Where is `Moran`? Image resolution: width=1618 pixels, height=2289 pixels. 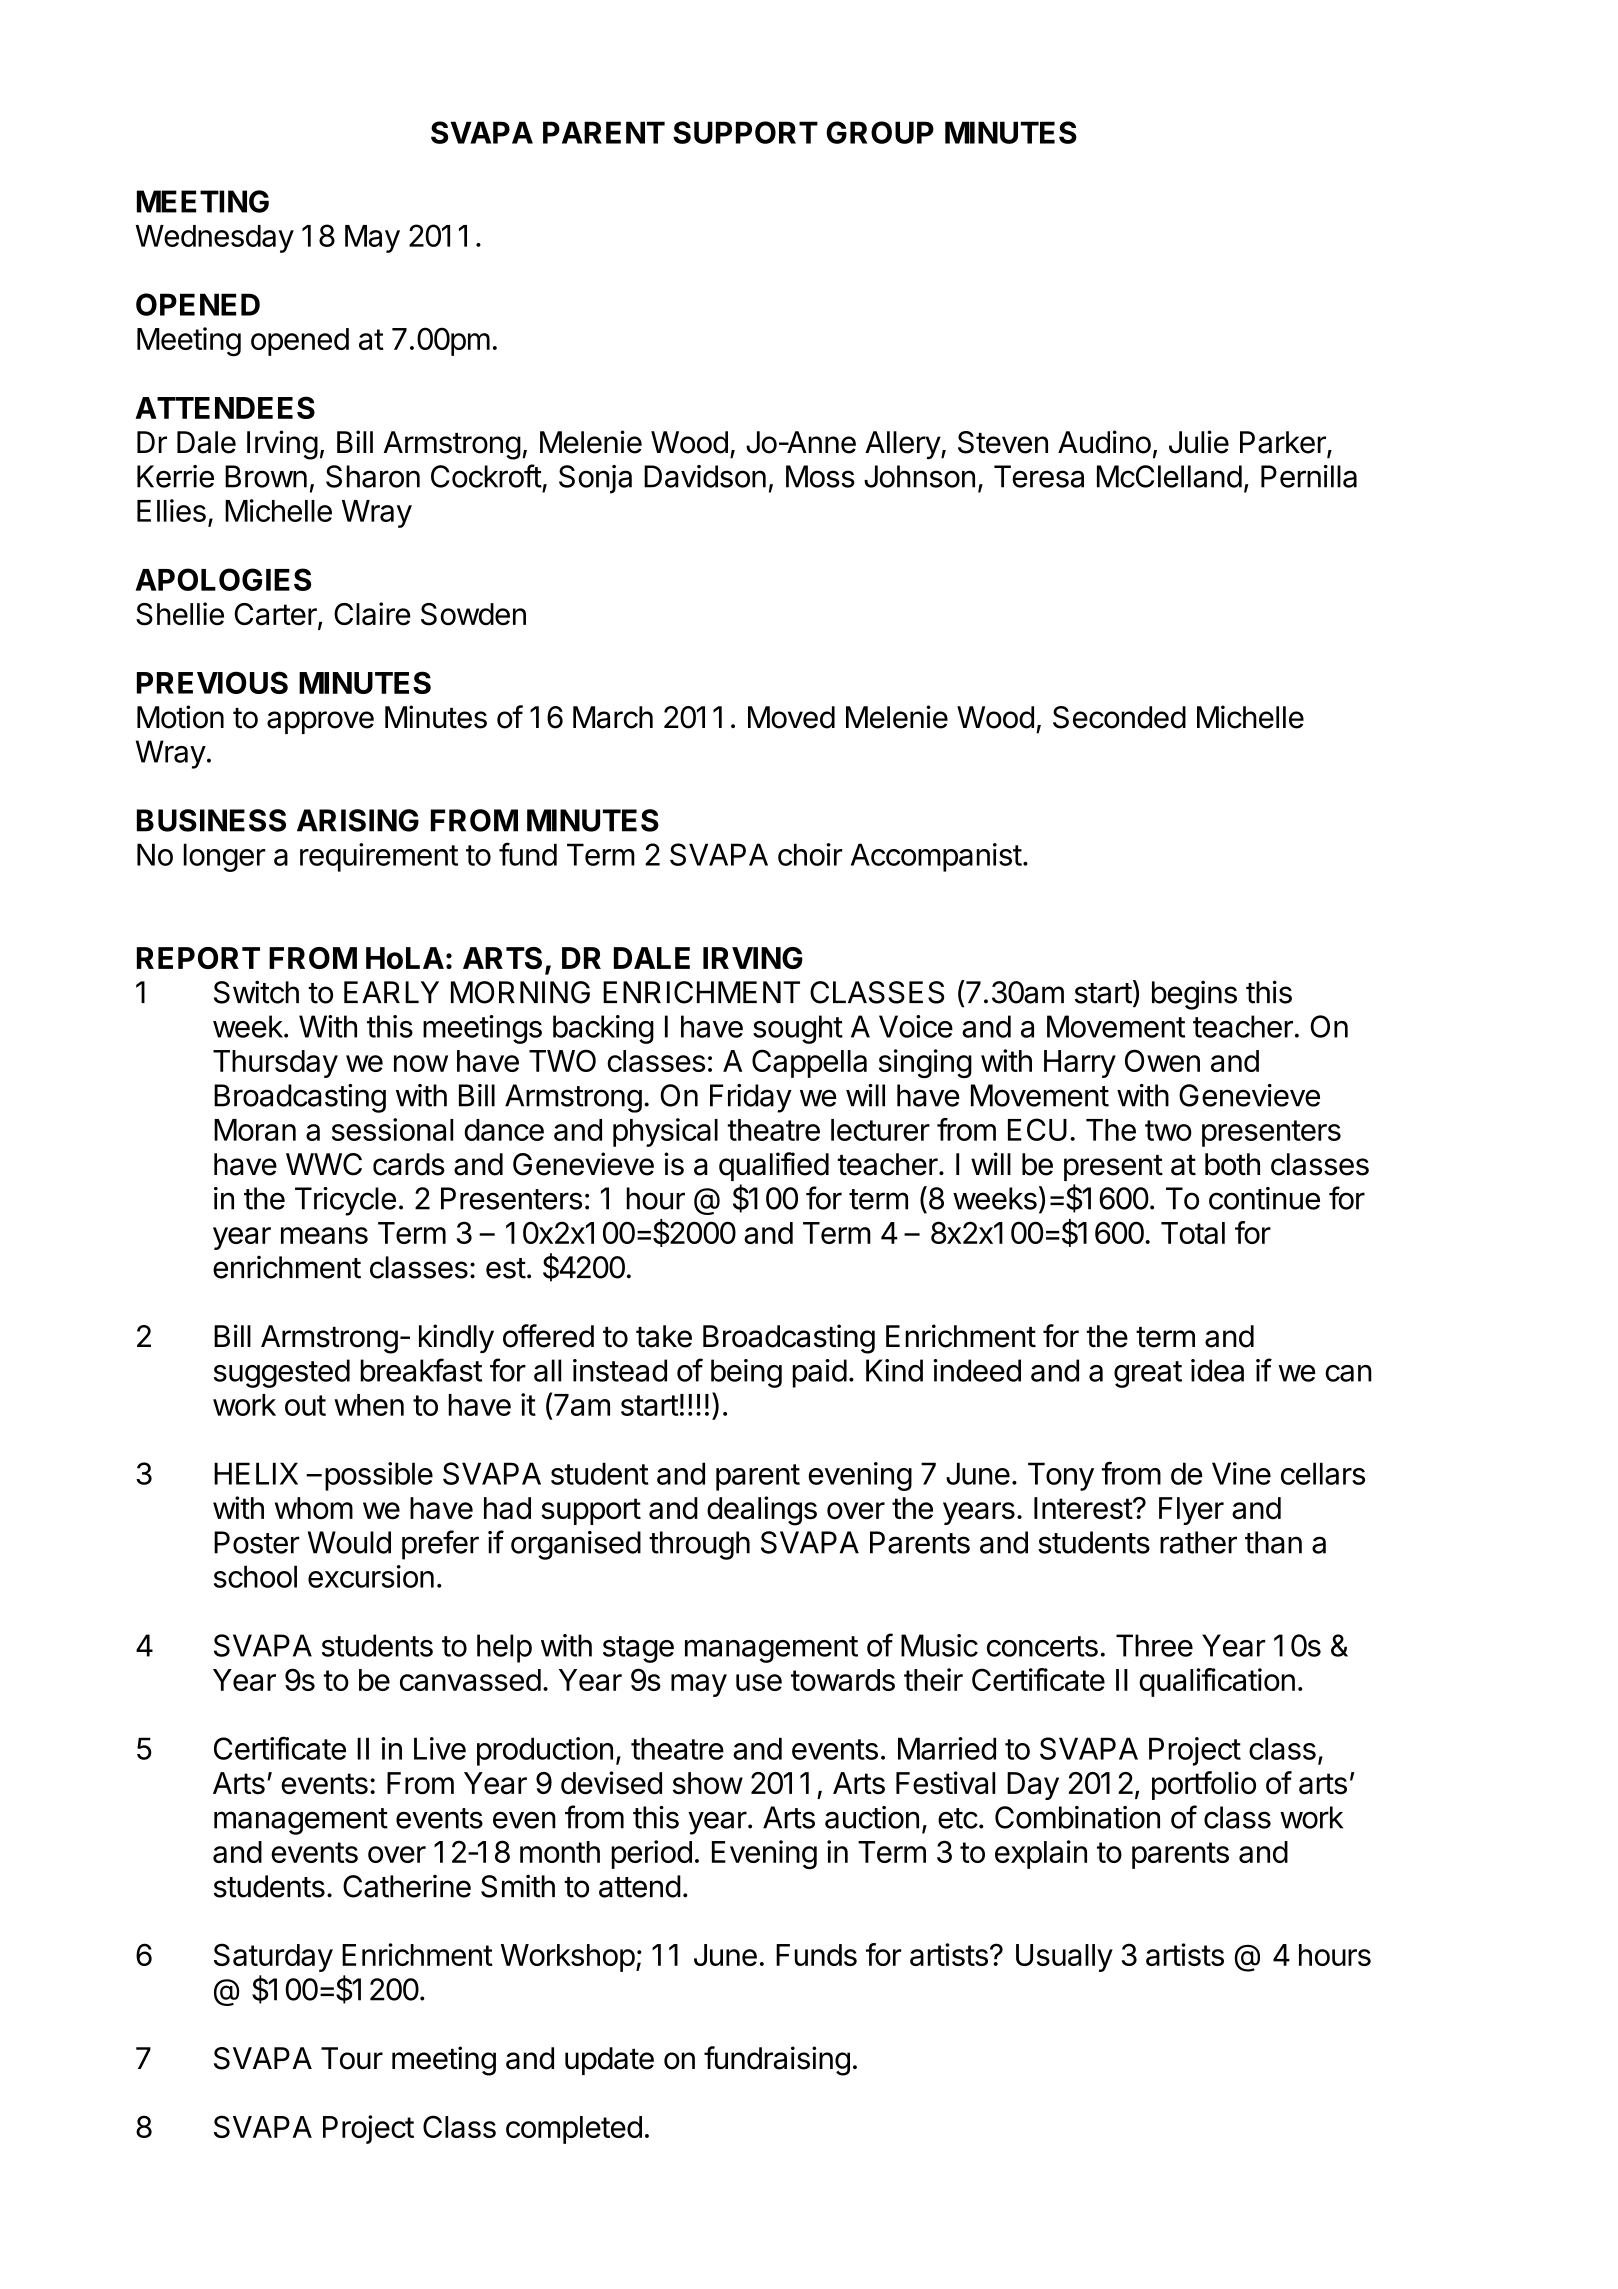
Moran is located at coordinates (255, 1130).
